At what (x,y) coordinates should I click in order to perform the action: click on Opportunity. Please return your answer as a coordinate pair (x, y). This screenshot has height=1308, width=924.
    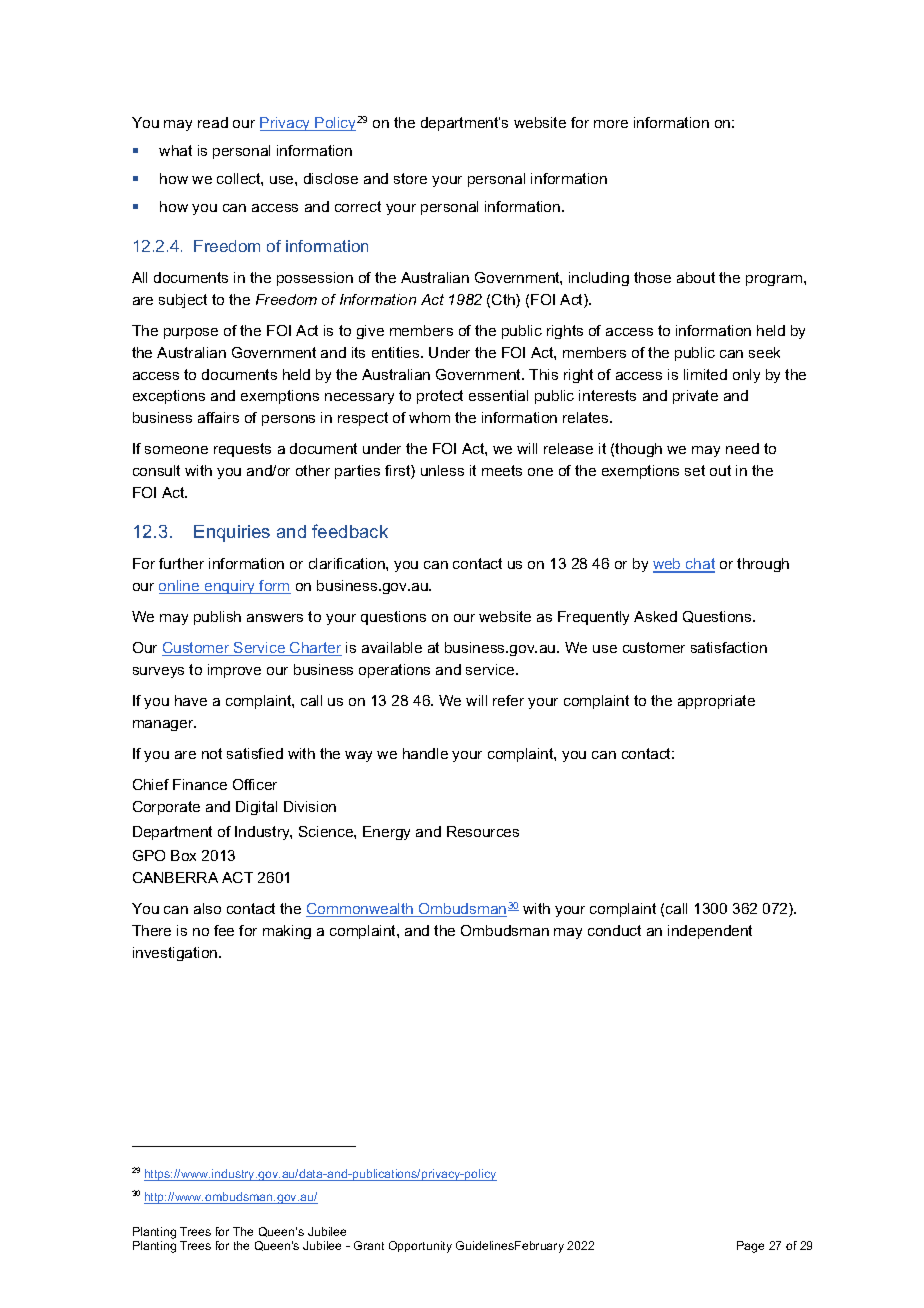
    Looking at the image, I should click on (420, 1247).
